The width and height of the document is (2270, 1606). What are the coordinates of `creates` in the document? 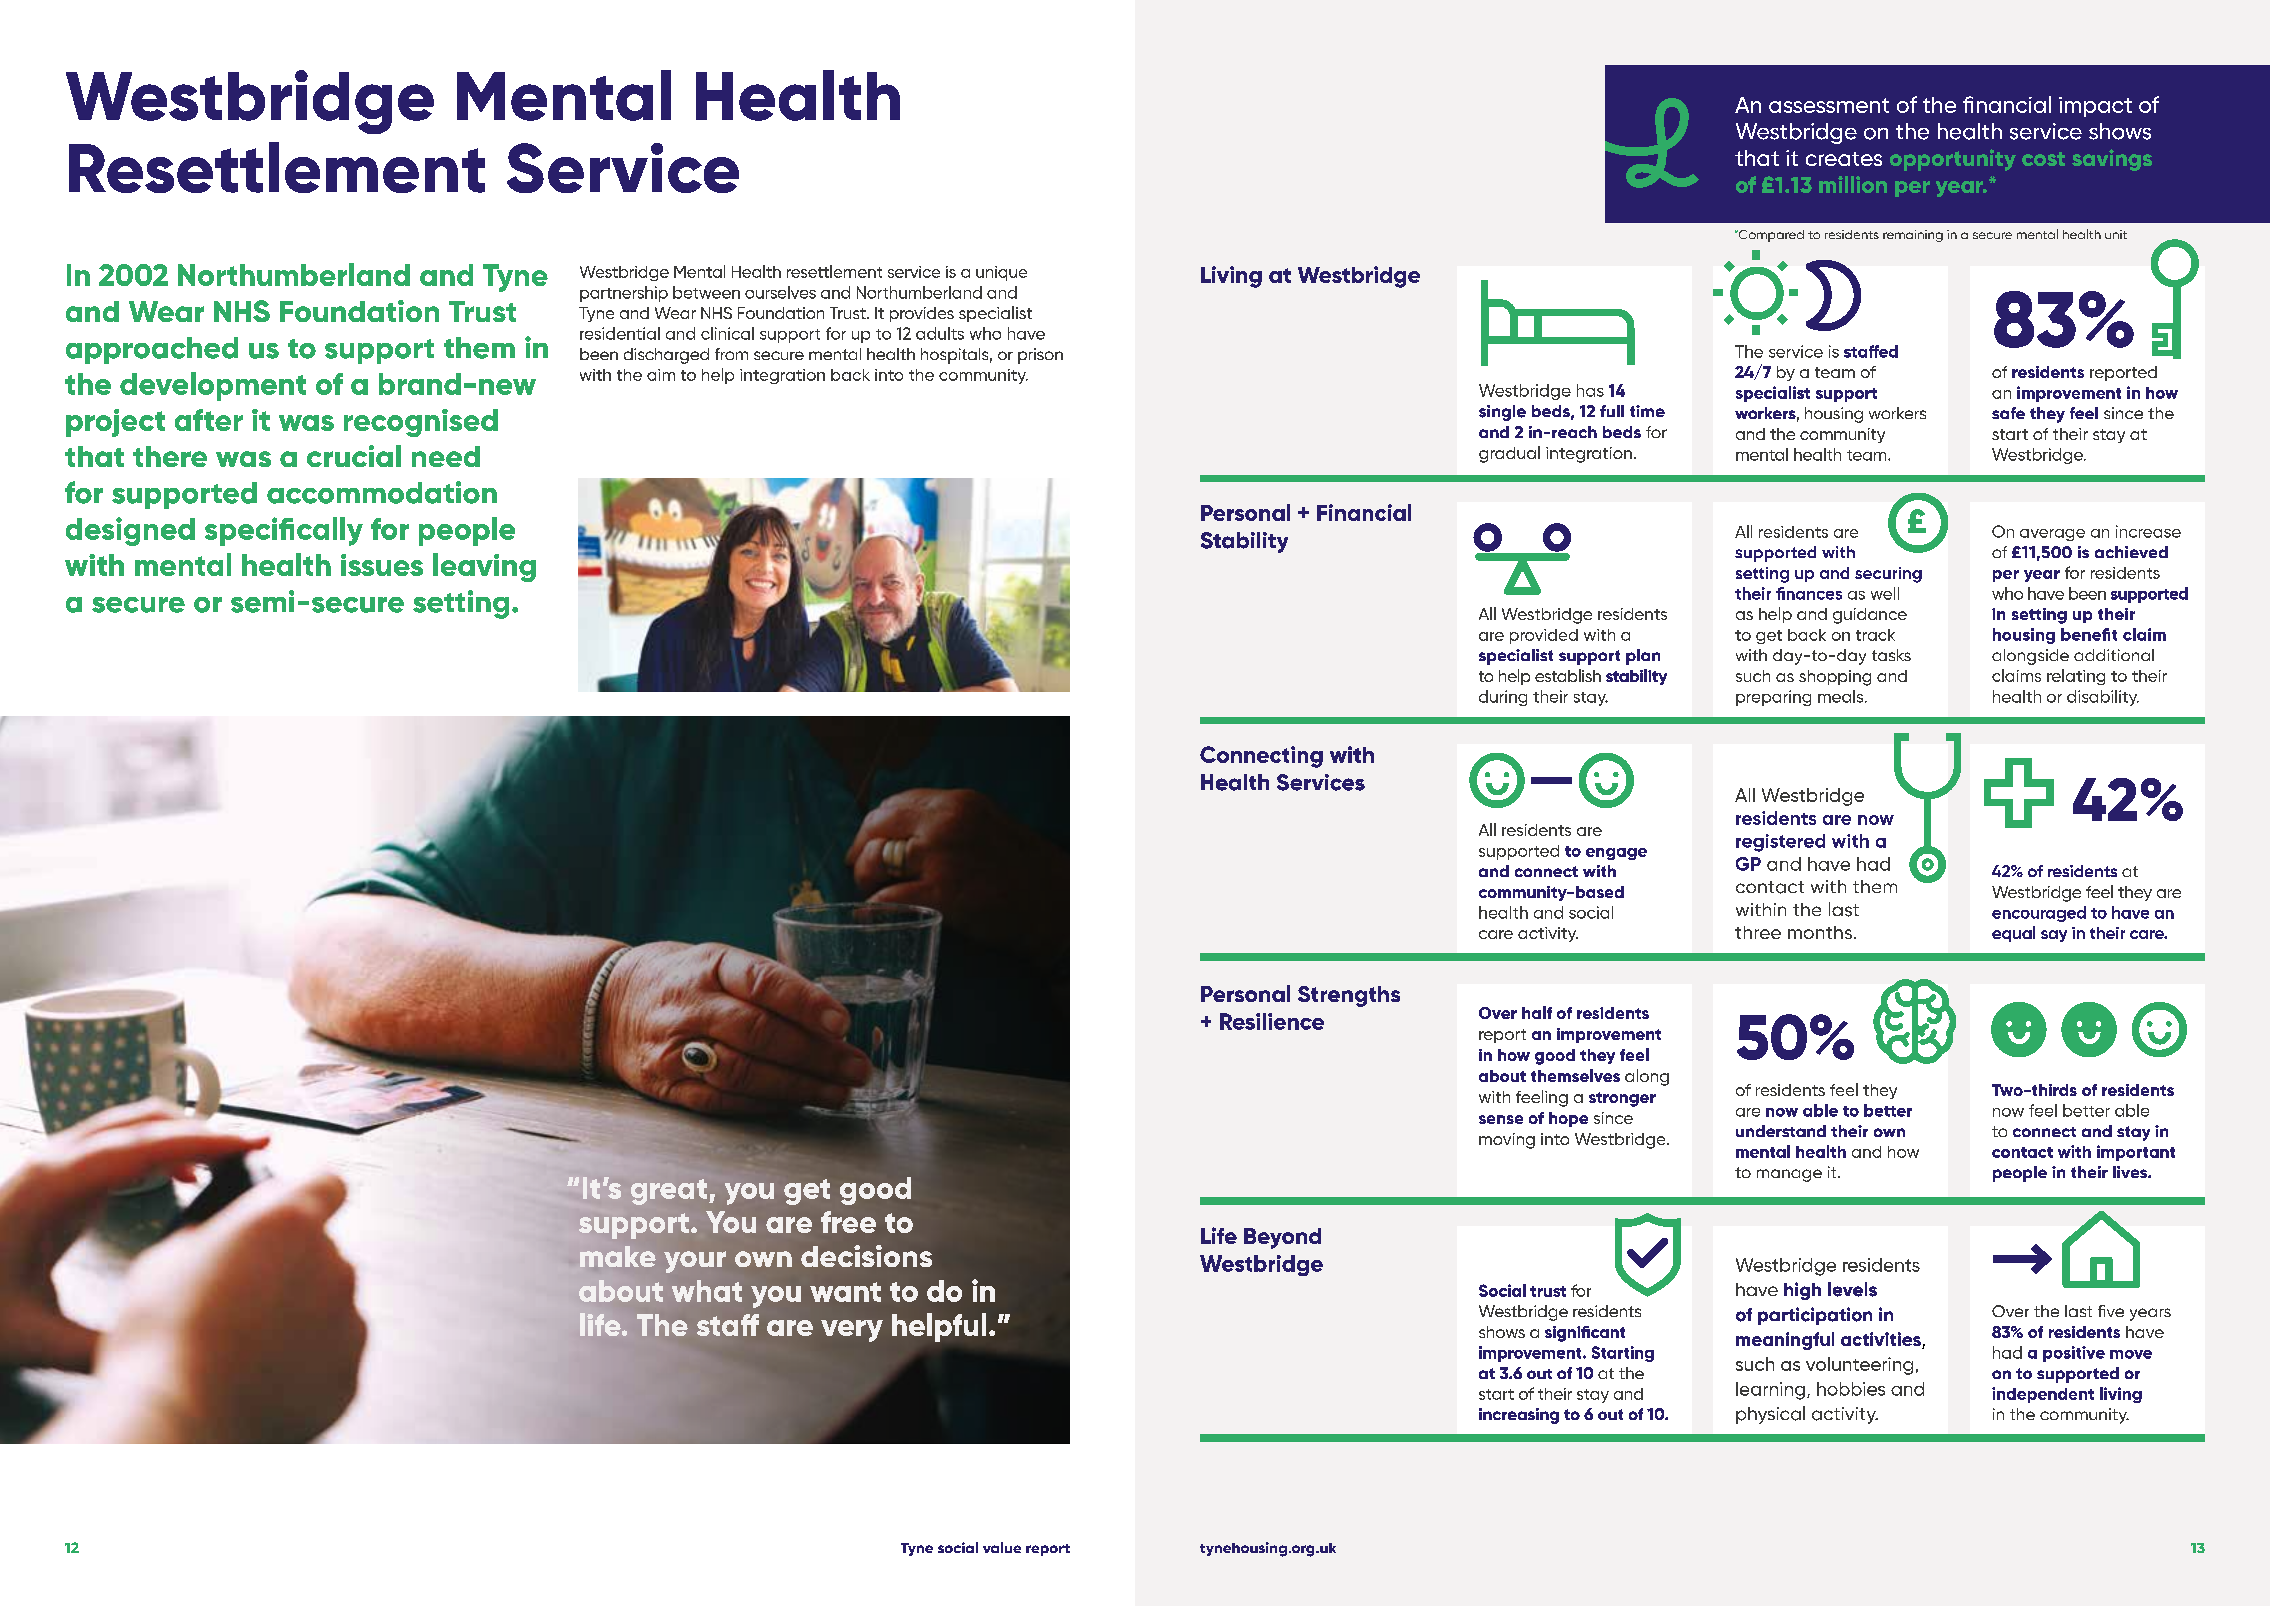 It's located at (1844, 159).
